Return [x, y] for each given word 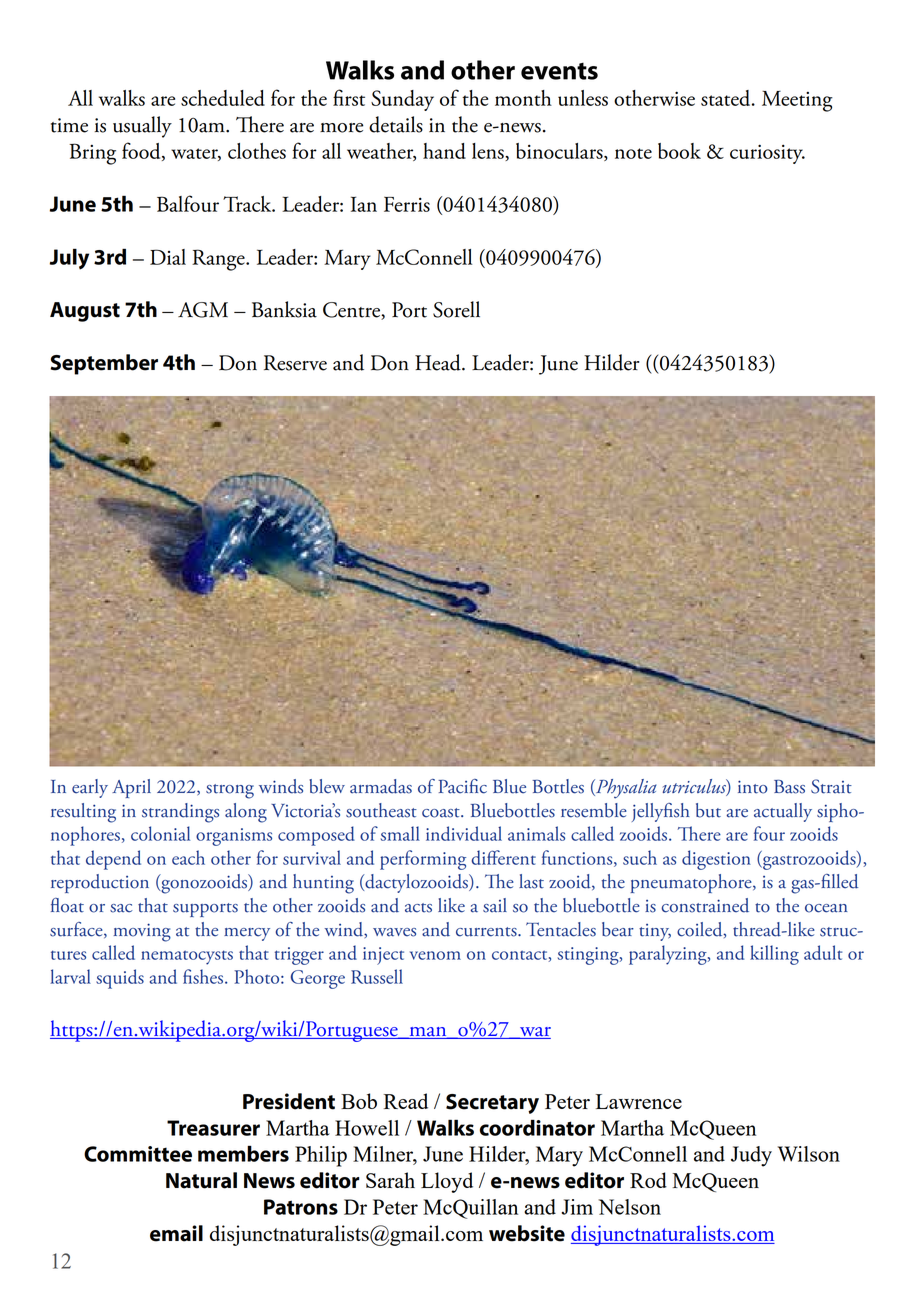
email [176, 1233]
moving [142, 932]
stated [727, 98]
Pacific [462, 786]
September [104, 364]
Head [439, 362]
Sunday [402, 100]
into [753, 787]
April [131, 788]
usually [142, 127]
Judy [751, 1156]
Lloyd [447, 1182]
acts [418, 908]
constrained [705, 905]
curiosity [767, 154]
